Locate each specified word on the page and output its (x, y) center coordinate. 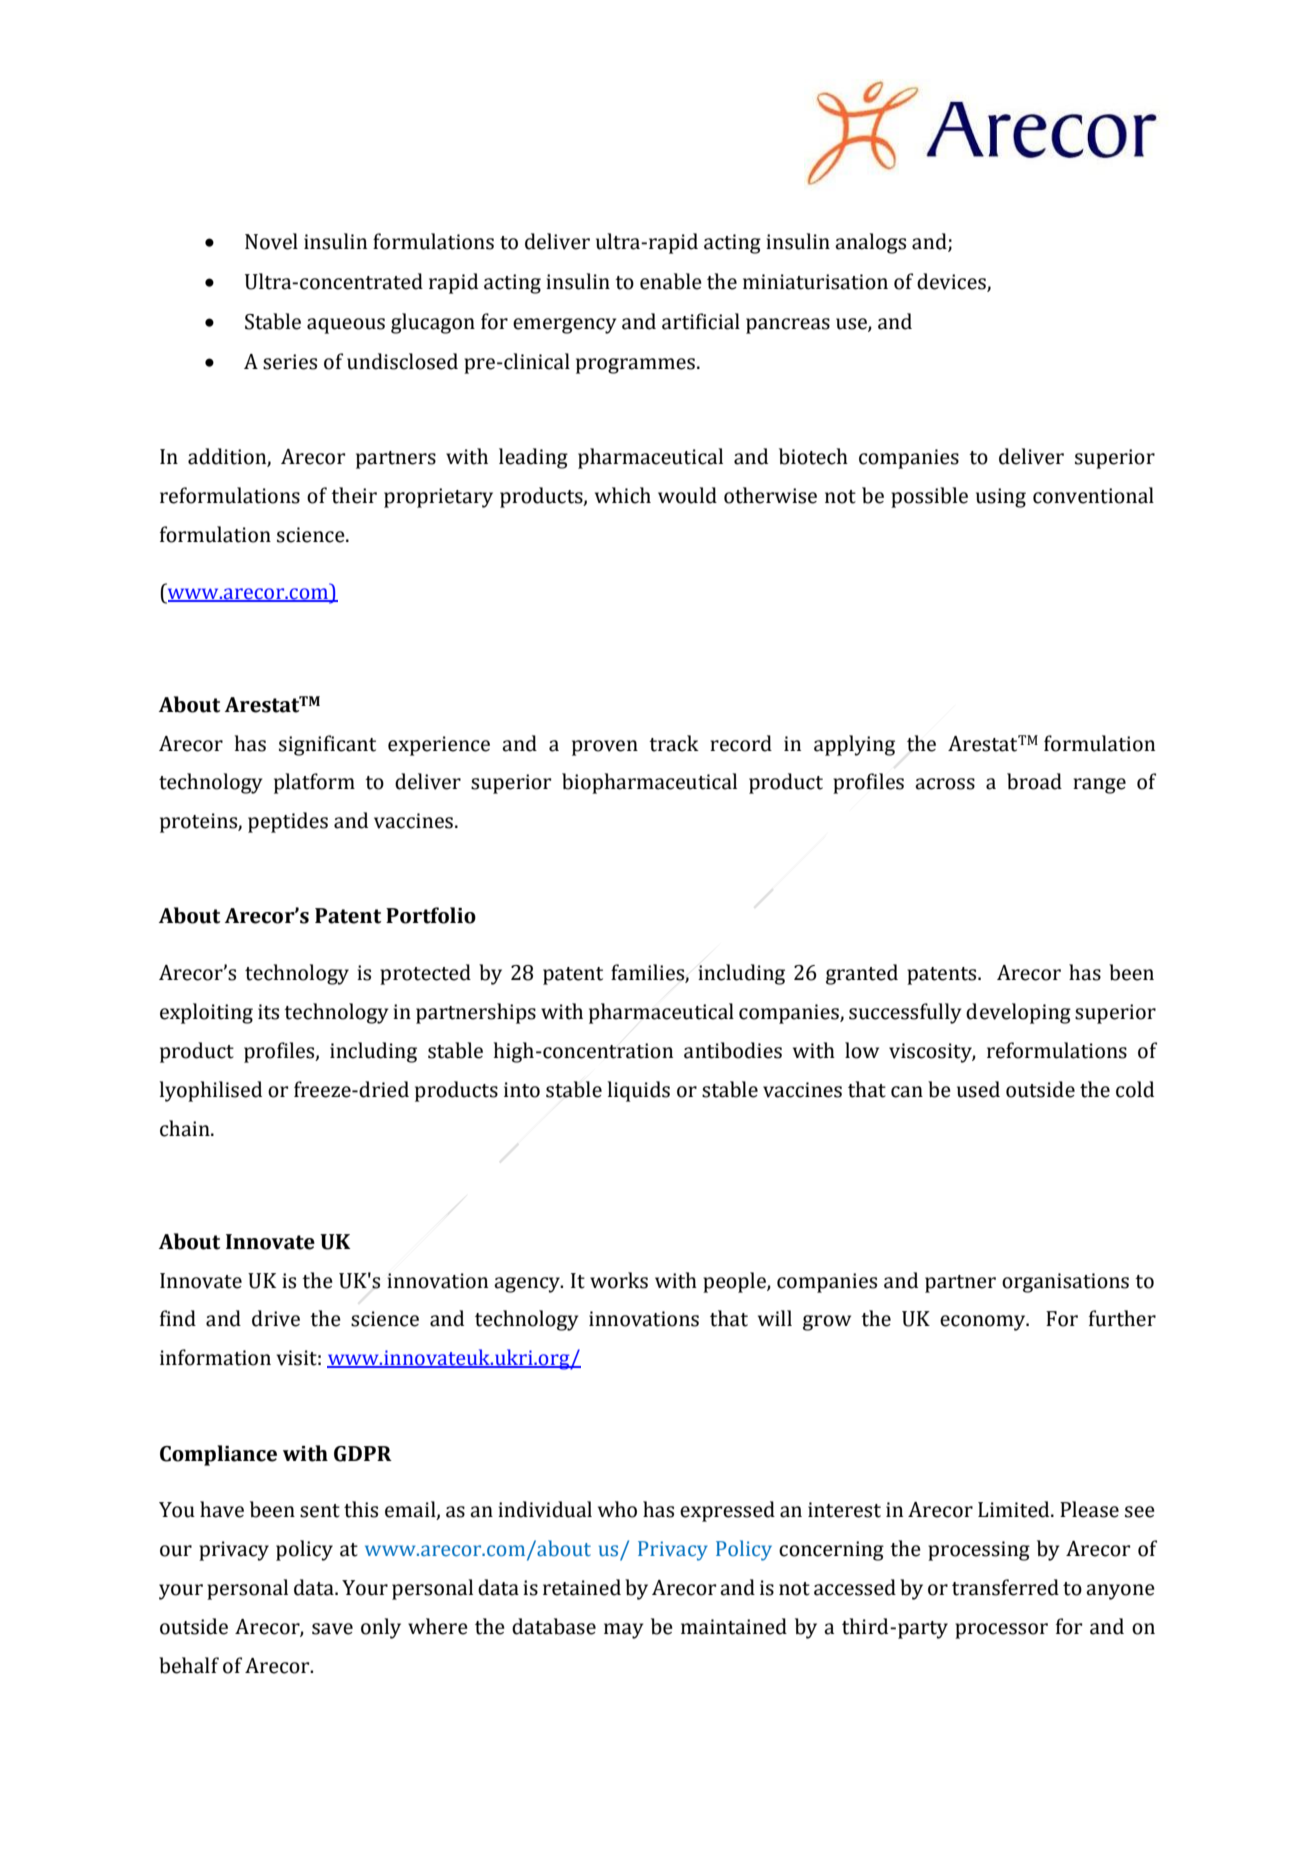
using (1001, 498)
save (332, 1629)
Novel (271, 241)
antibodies (733, 1050)
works (619, 1280)
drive (276, 1318)
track (674, 743)
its (268, 1012)
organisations (1065, 1283)
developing (1018, 1013)
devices (952, 282)
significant (327, 745)
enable (671, 281)
